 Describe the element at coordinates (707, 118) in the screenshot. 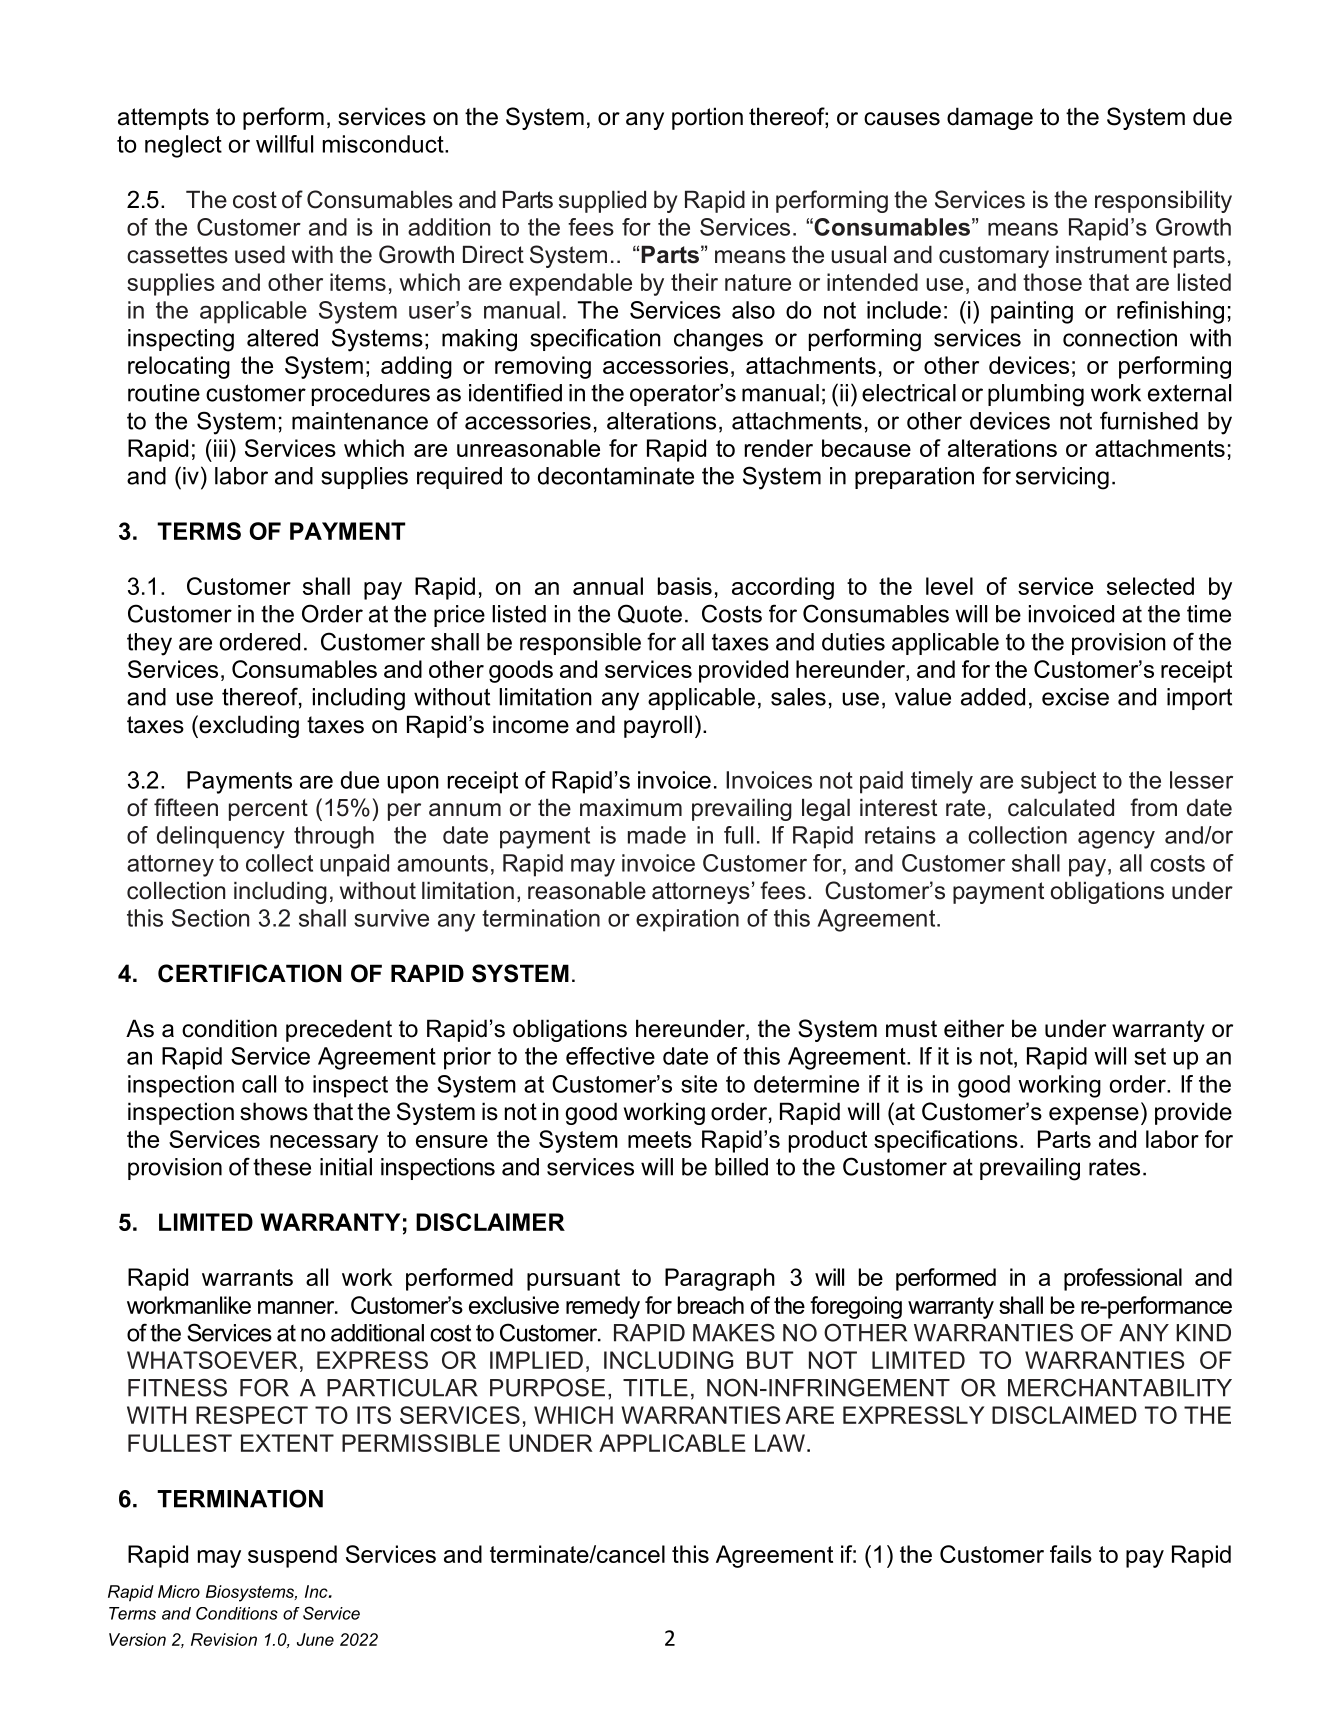

I see `portion` at that location.
